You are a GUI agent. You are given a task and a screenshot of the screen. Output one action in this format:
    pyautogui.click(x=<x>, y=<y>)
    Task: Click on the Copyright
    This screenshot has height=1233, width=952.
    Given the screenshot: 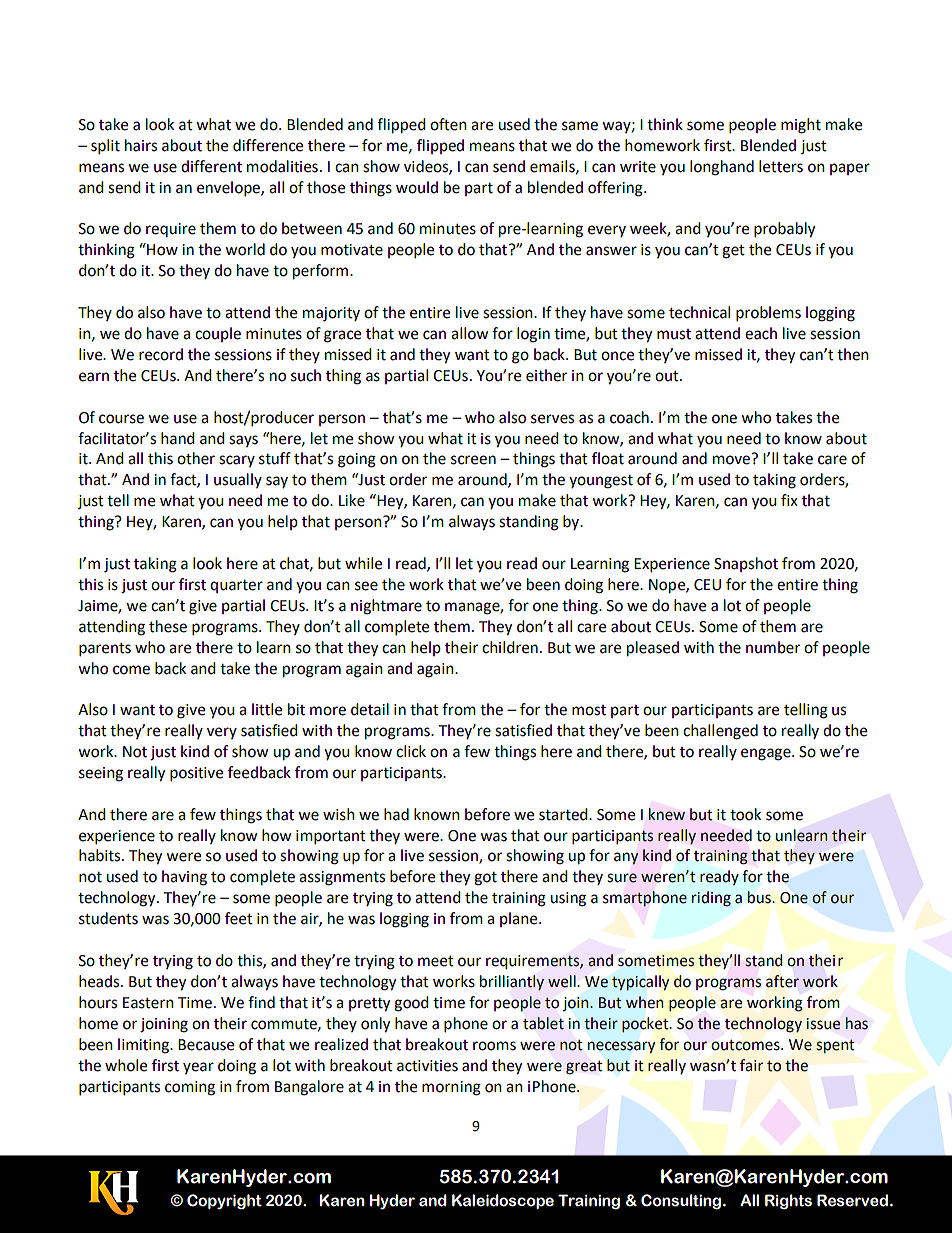 What is the action you would take?
    pyautogui.click(x=224, y=1202)
